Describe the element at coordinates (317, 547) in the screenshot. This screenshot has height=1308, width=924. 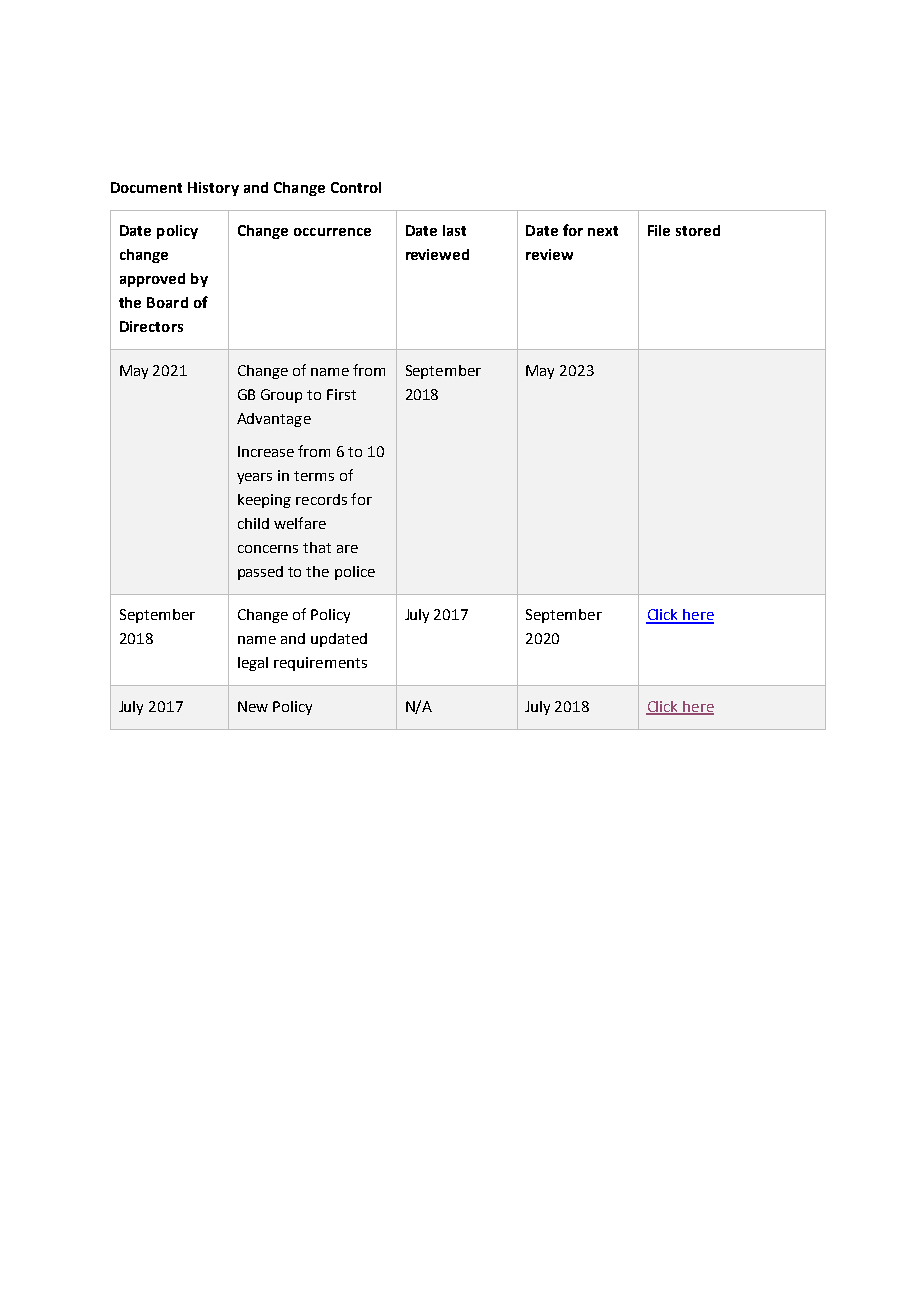
I see `that` at that location.
